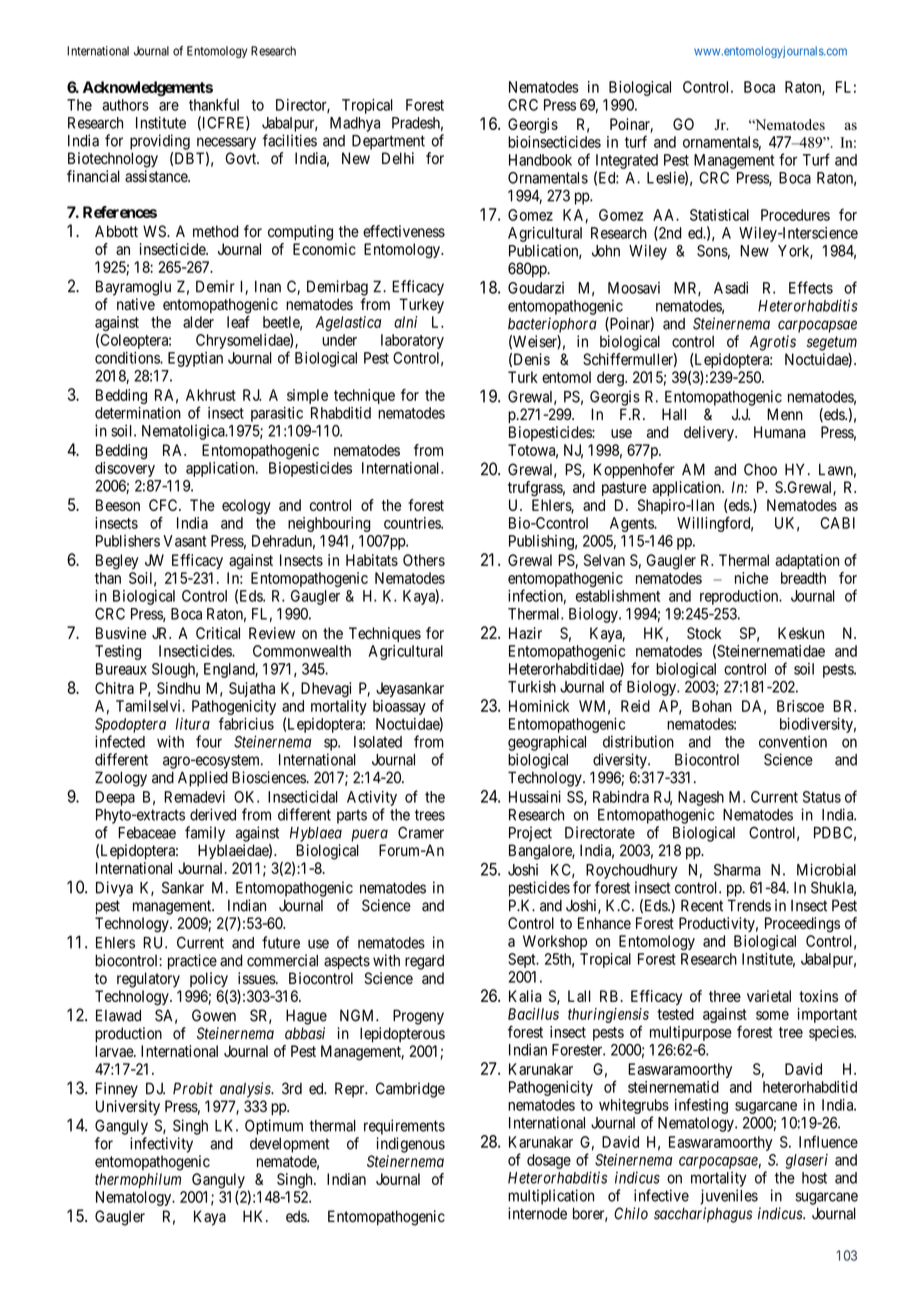  Describe the element at coordinates (737, 870) in the screenshot. I see `Sharma` at that location.
